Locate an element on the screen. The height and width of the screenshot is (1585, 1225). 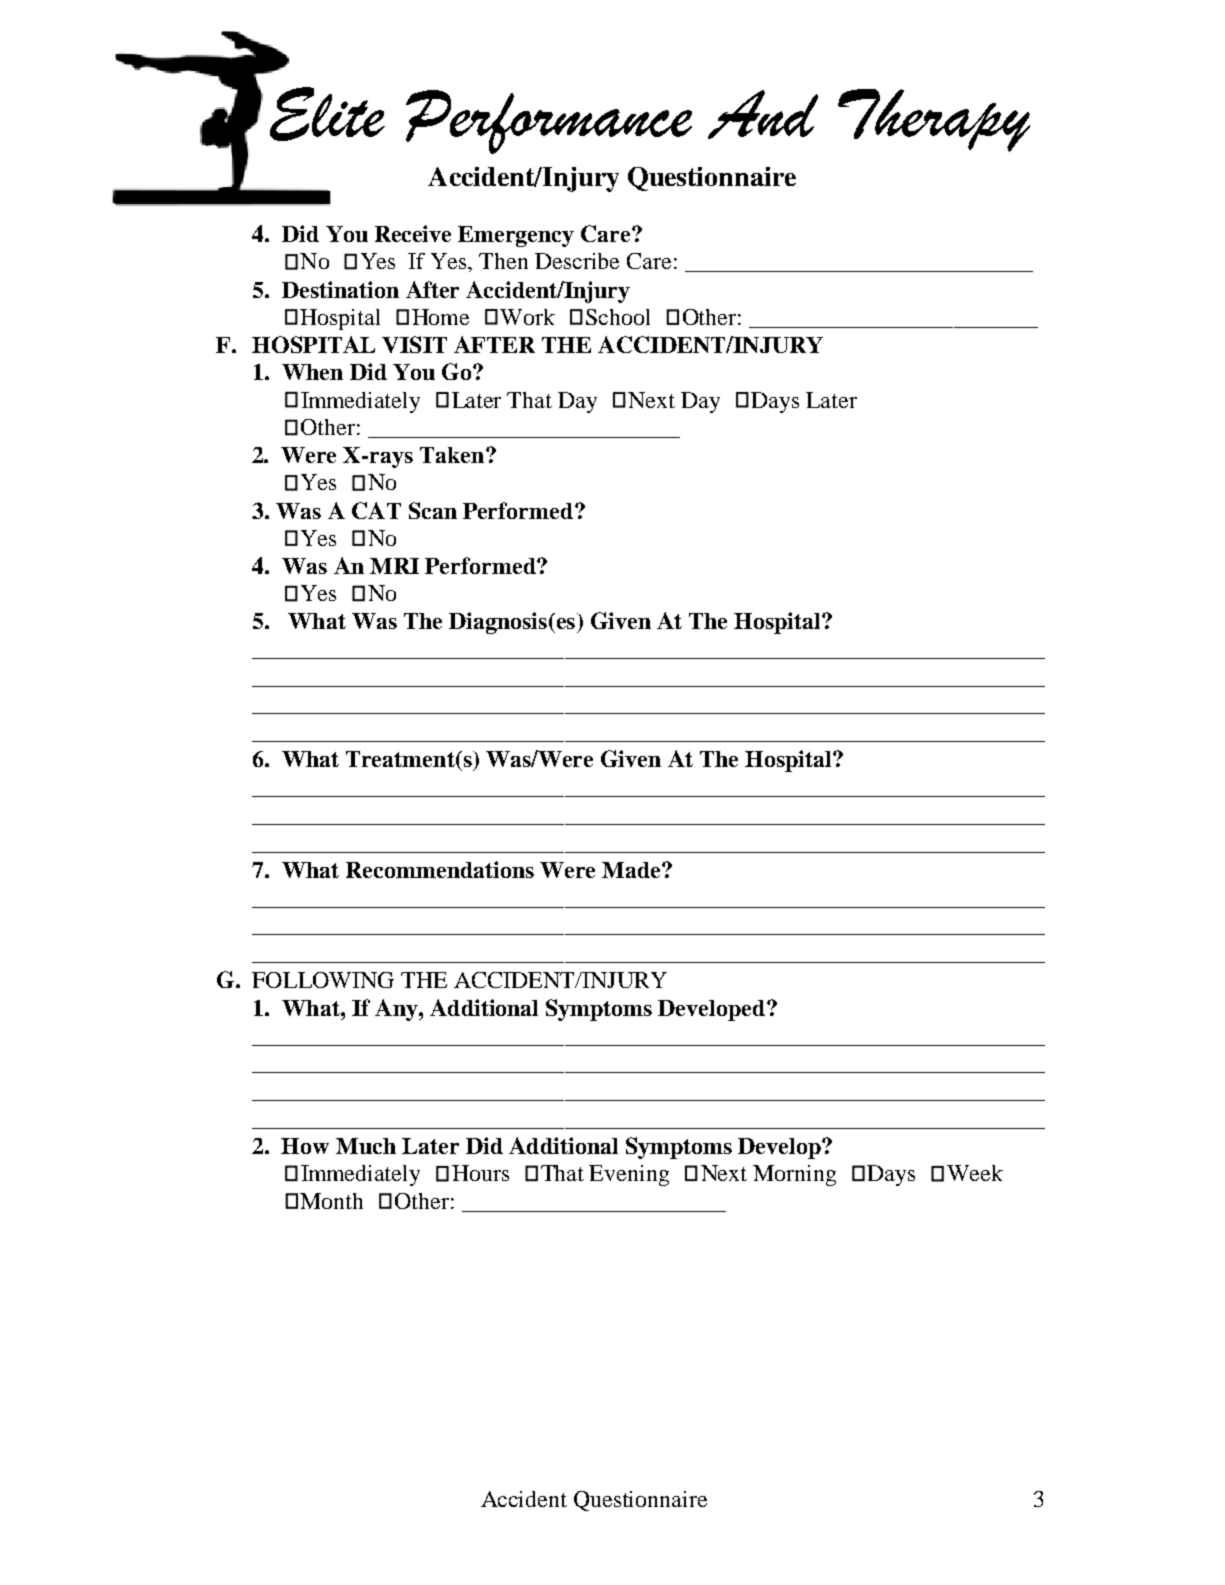
Much is located at coordinates (366, 1146).
